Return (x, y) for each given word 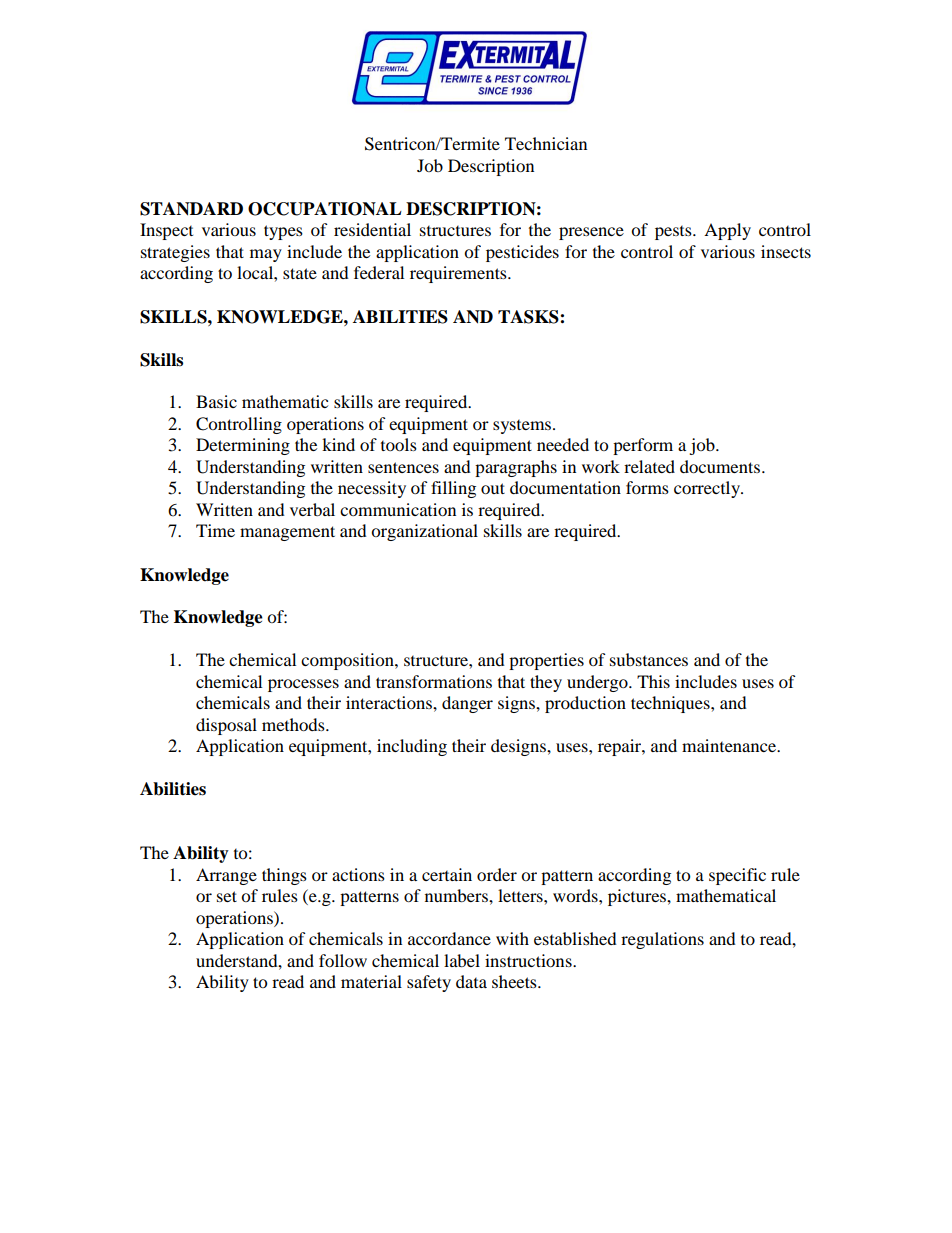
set (227, 896)
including (412, 747)
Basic (216, 401)
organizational (424, 532)
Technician (546, 143)
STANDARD (191, 209)
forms (647, 487)
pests (674, 233)
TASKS (529, 317)
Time (215, 530)
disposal (226, 726)
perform (643, 446)
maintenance (730, 745)
